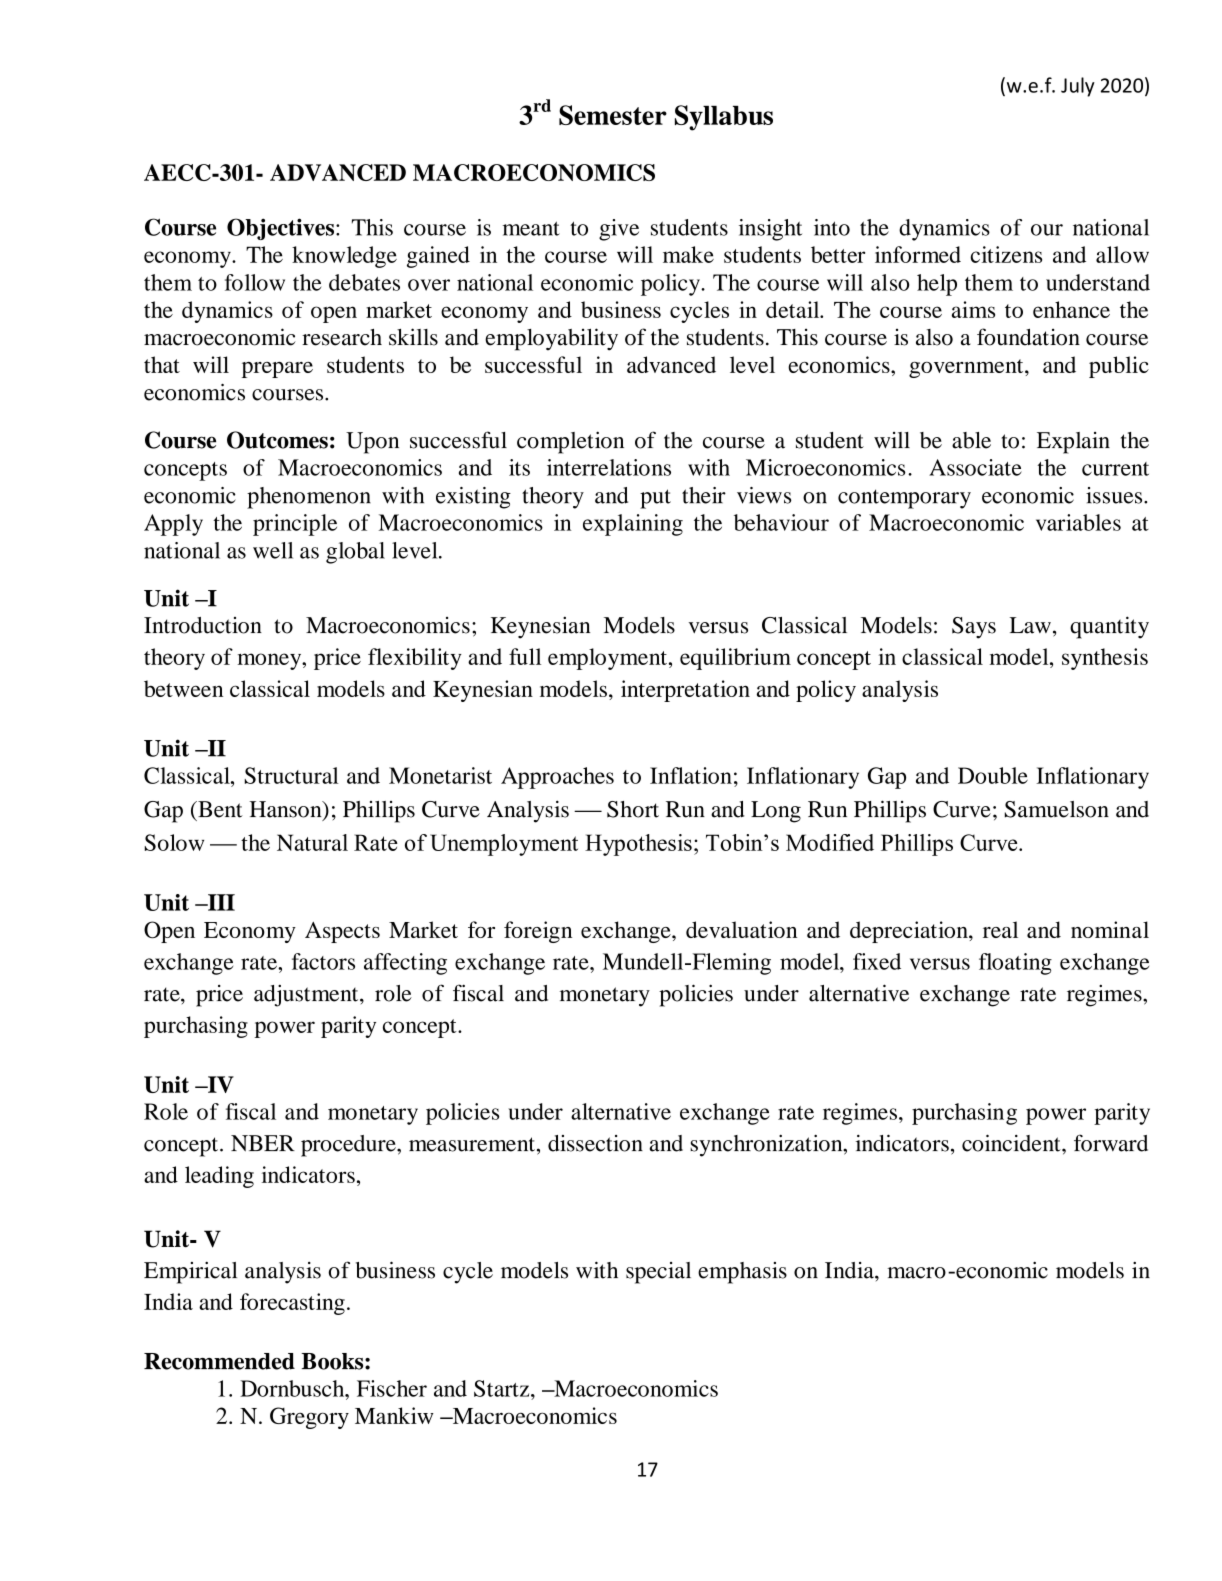 This page has width=1222, height=1581. What do you see at coordinates (1015, 964) in the page?
I see `floating` at bounding box center [1015, 964].
